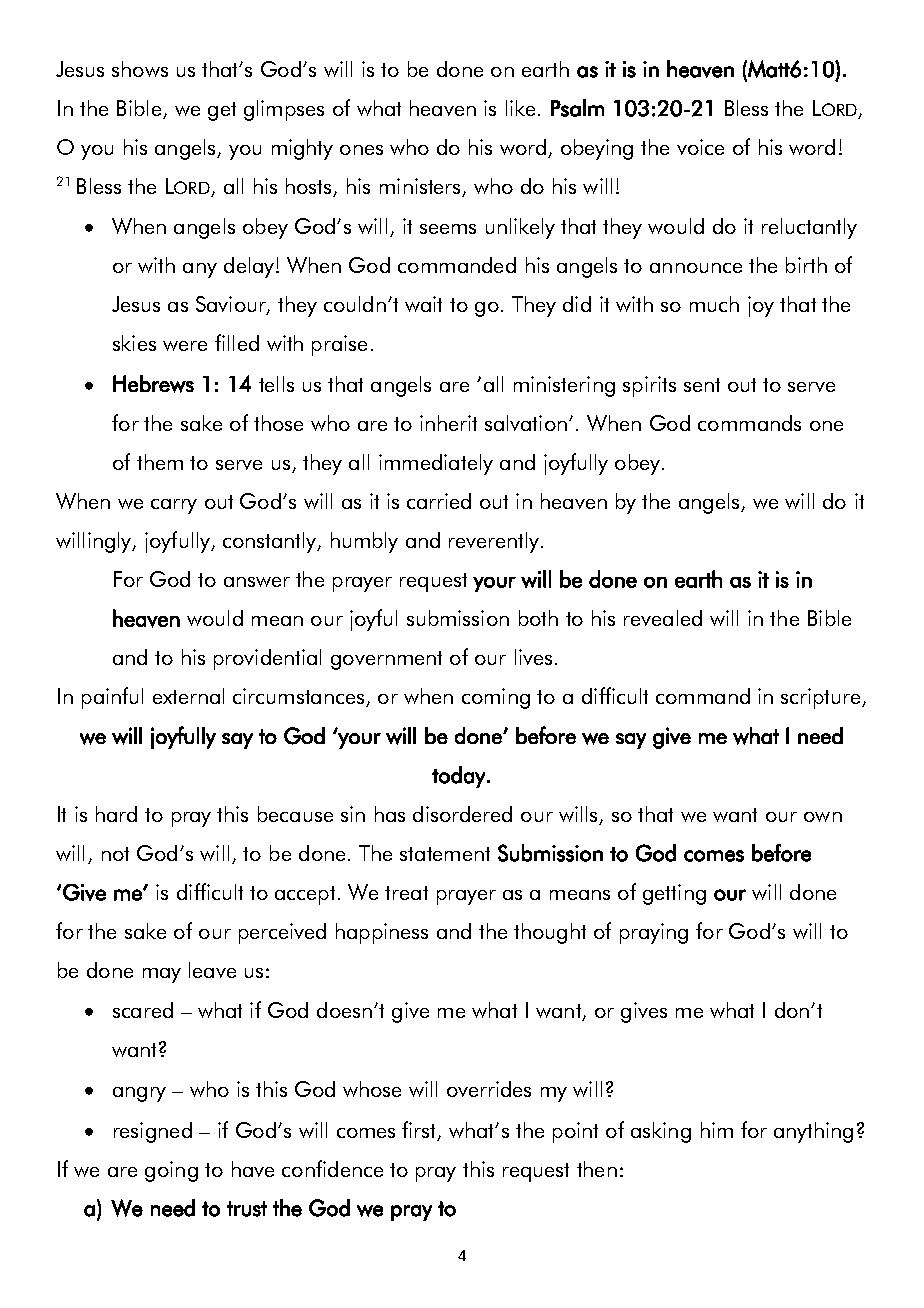 Image resolution: width=924 pixels, height=1308 pixels. Describe the element at coordinates (577, 108) in the screenshot. I see `Psalm` at that location.
